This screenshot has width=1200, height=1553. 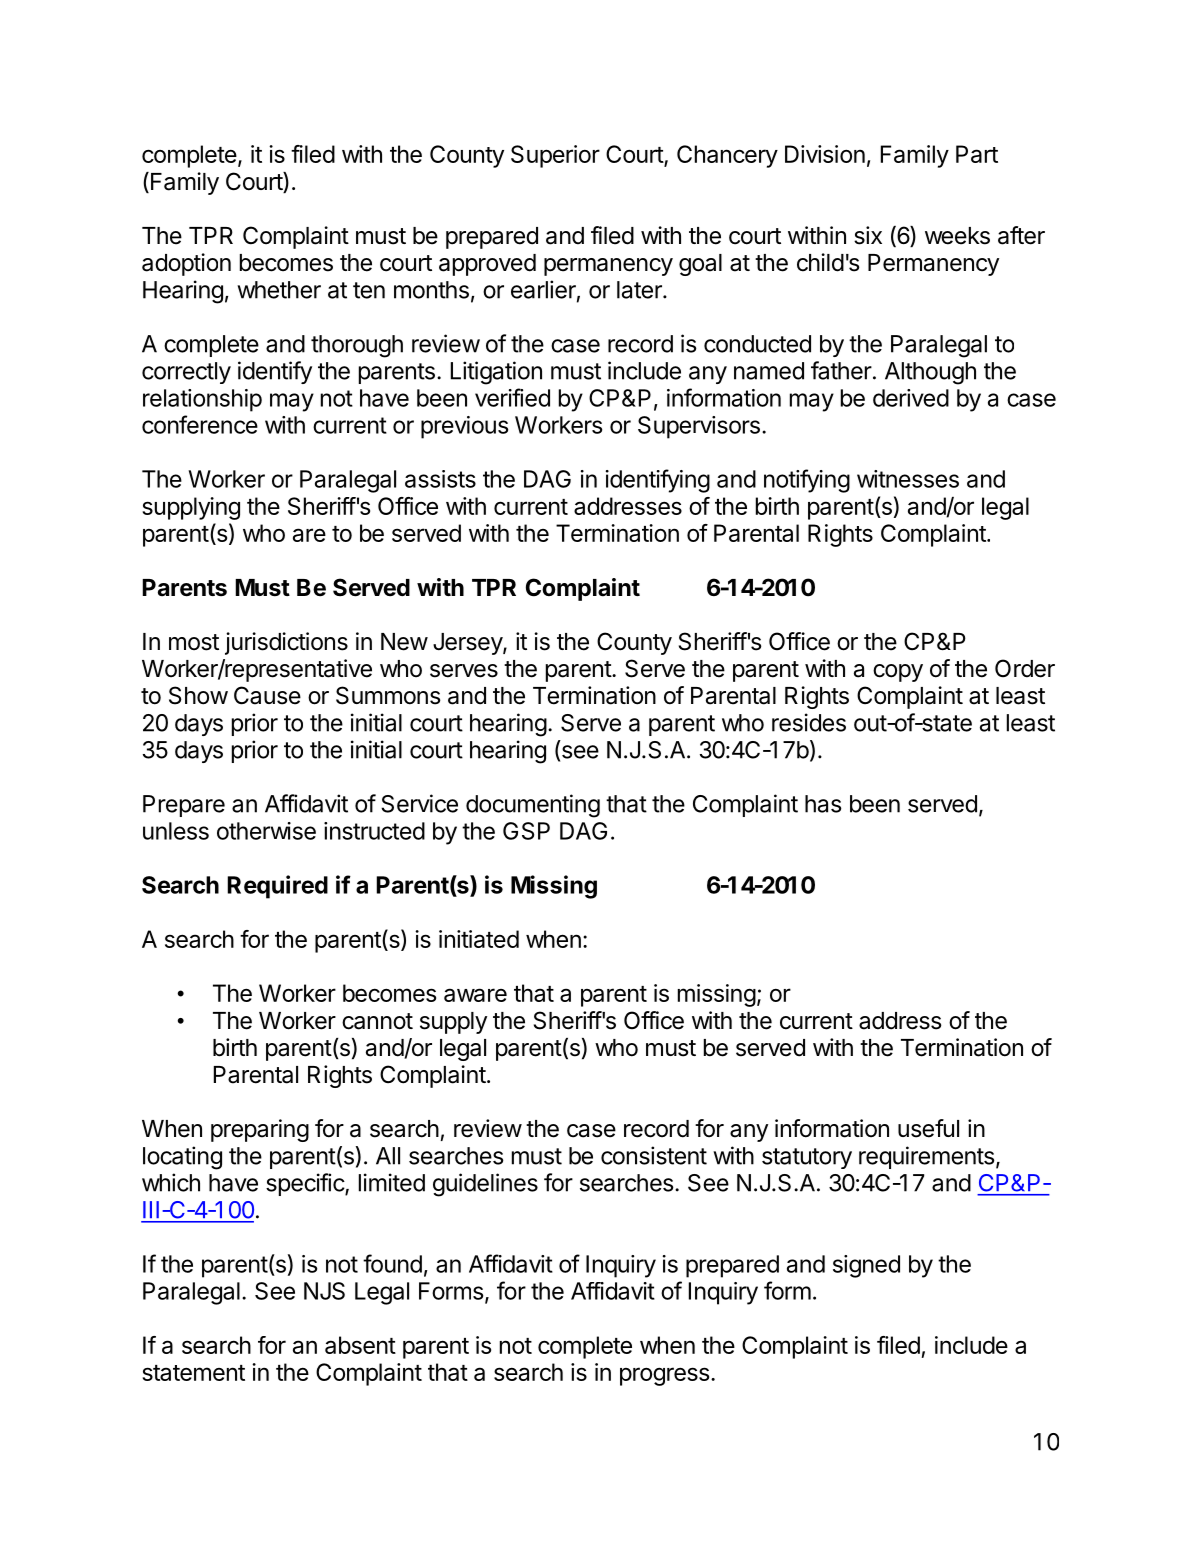 What do you see at coordinates (277, 887) in the screenshot?
I see `Required` at bounding box center [277, 887].
